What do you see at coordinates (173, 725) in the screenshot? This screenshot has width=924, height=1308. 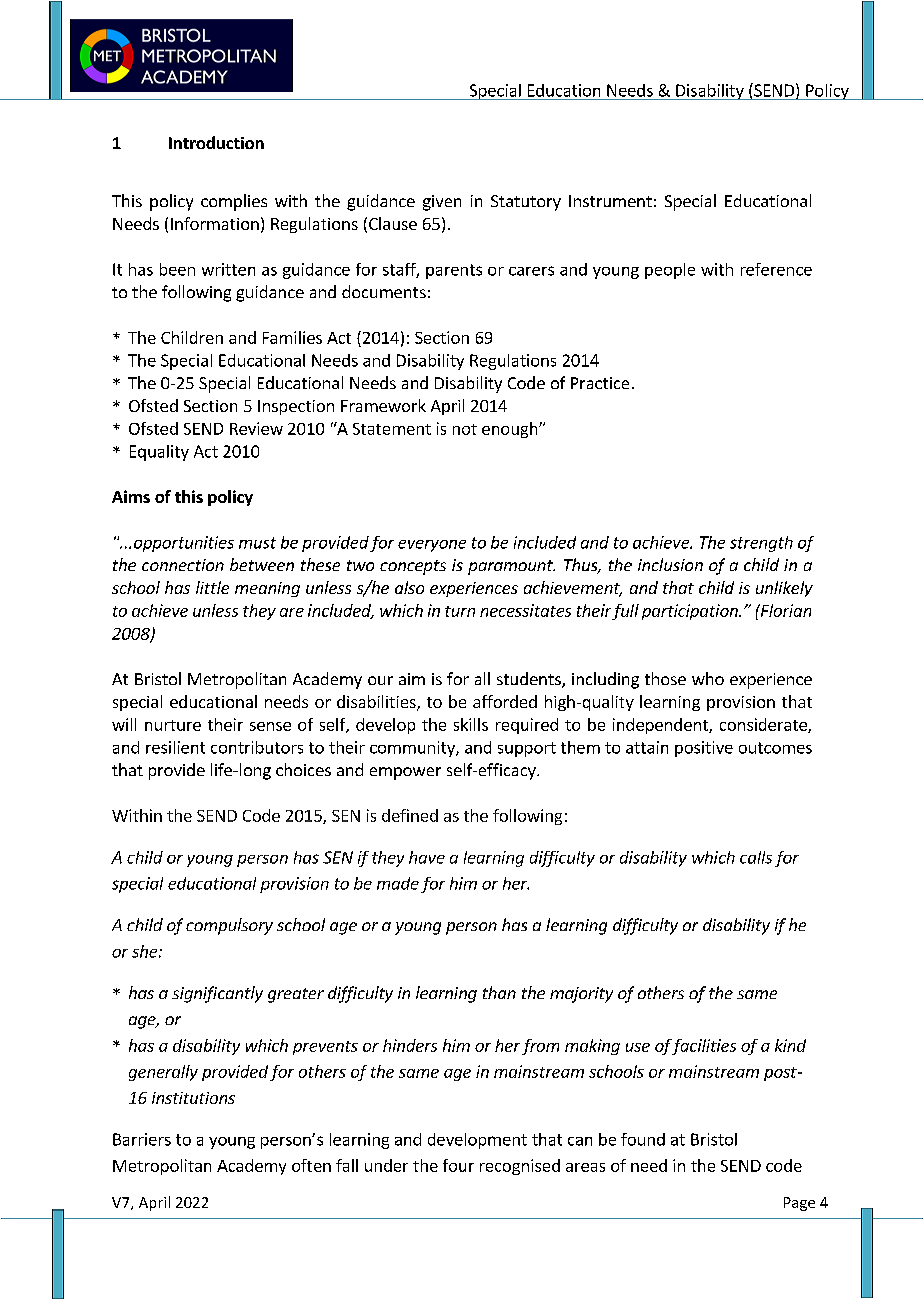 I see `nurture` at bounding box center [173, 725].
